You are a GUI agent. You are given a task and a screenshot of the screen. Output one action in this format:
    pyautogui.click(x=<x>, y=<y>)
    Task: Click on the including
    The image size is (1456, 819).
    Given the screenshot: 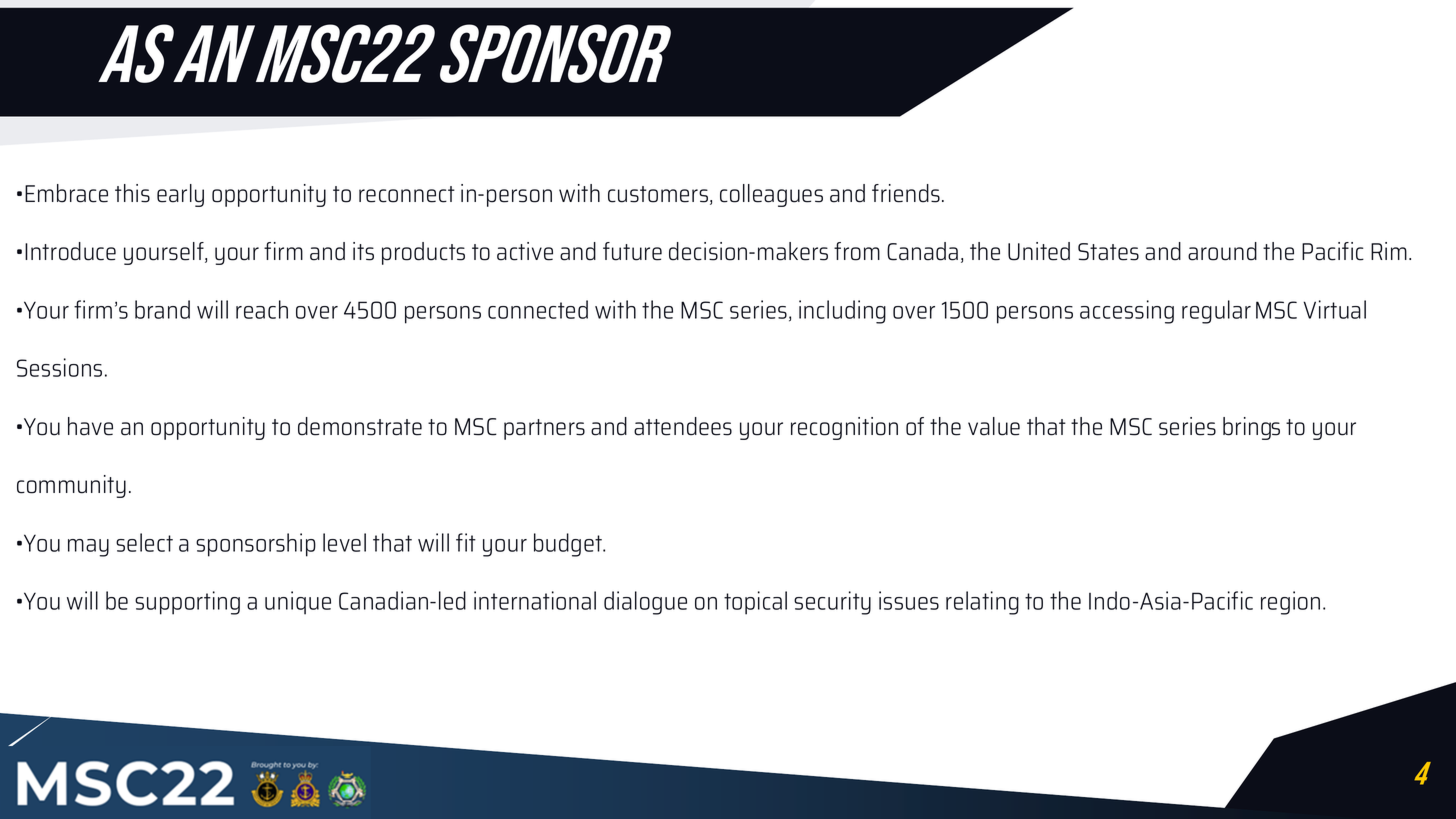 What is the action you would take?
    pyautogui.click(x=842, y=312)
